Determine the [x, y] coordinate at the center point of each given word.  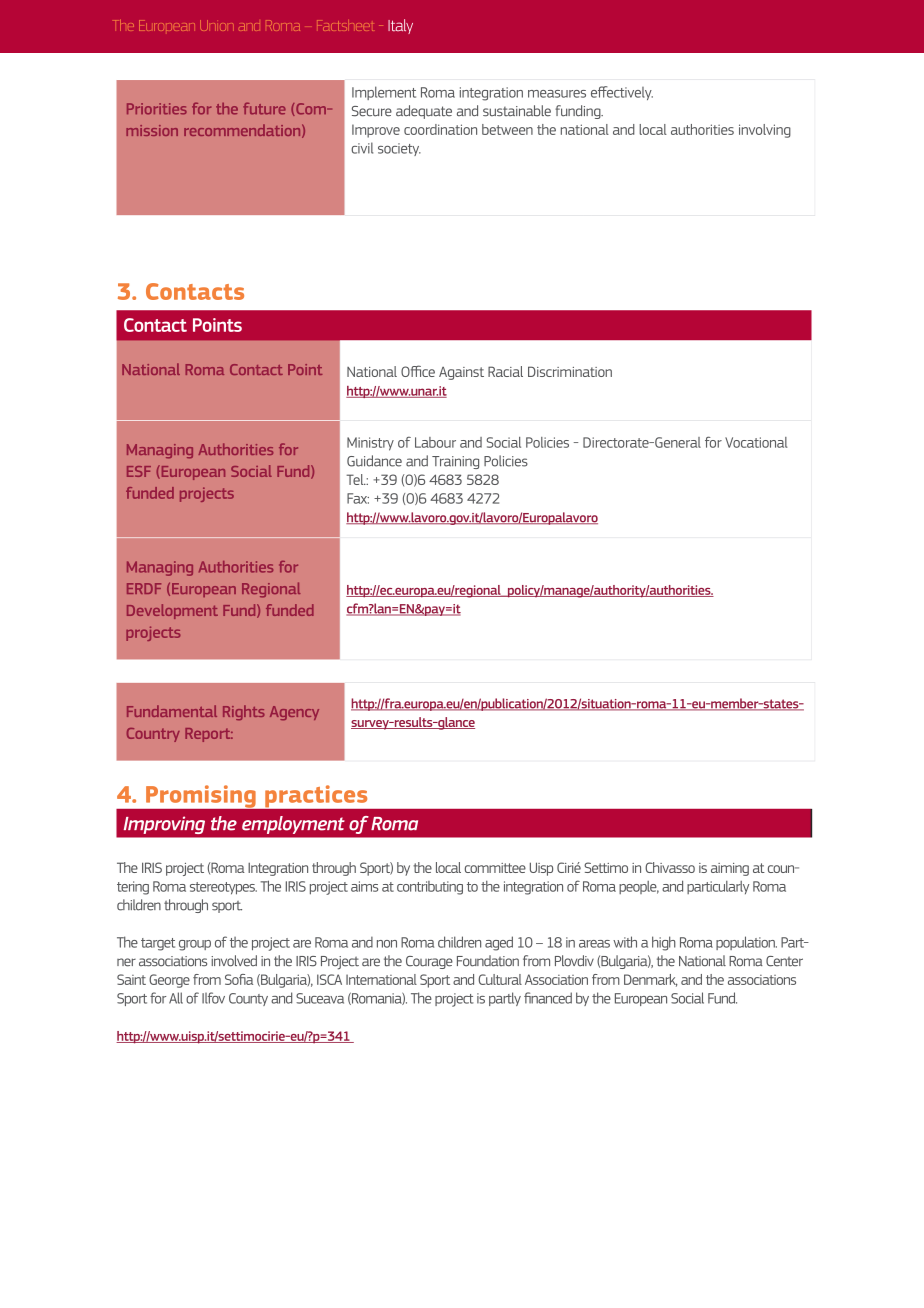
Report [209, 735]
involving [765, 131]
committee [495, 868]
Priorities [157, 109]
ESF [139, 471]
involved [234, 961]
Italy [400, 26]
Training [455, 462]
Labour [435, 442]
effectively [622, 93]
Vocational [756, 442]
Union [217, 25]
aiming [730, 869]
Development [172, 611]
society [399, 149]
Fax [358, 498]
